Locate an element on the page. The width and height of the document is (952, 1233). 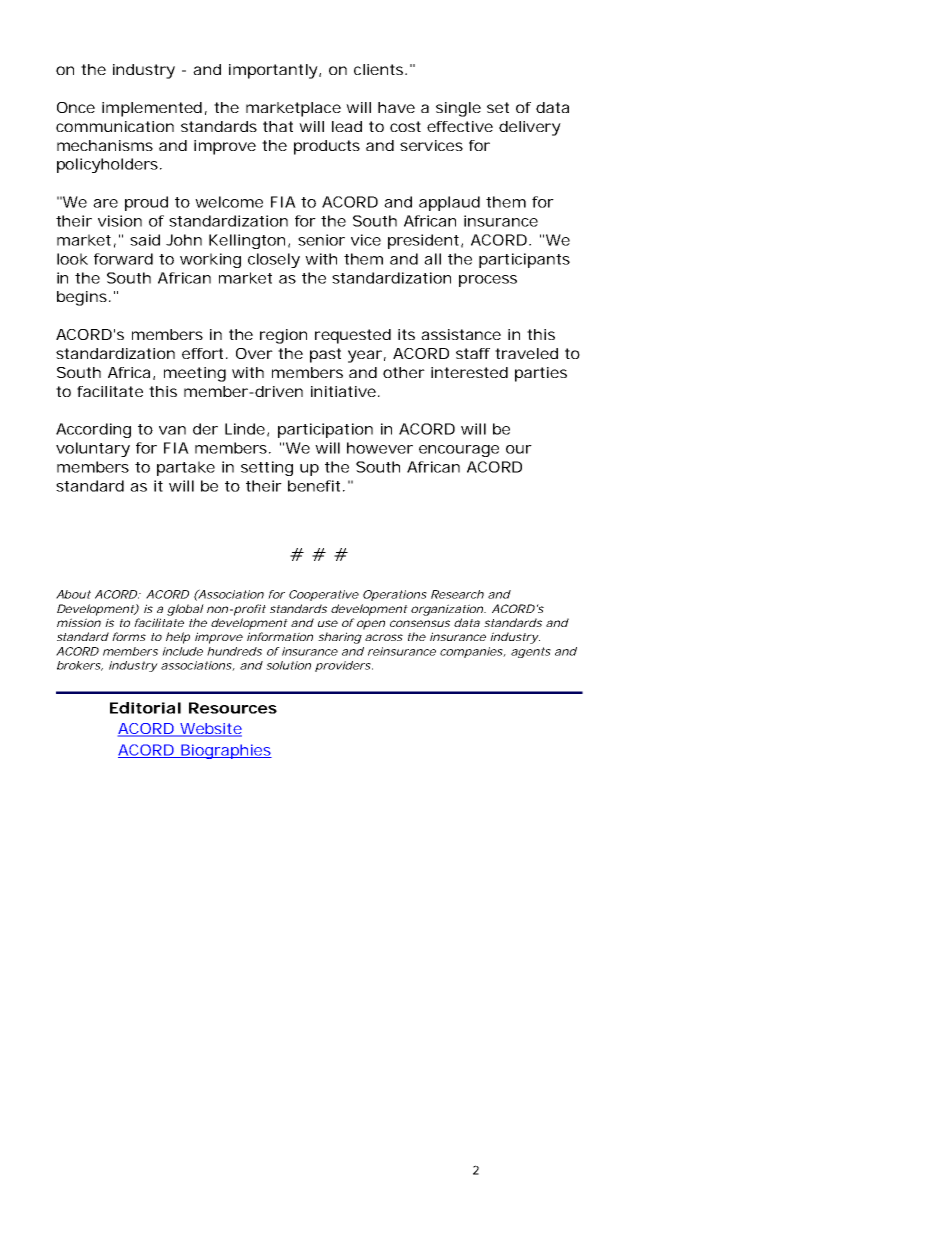
senior is located at coordinates (321, 240).
